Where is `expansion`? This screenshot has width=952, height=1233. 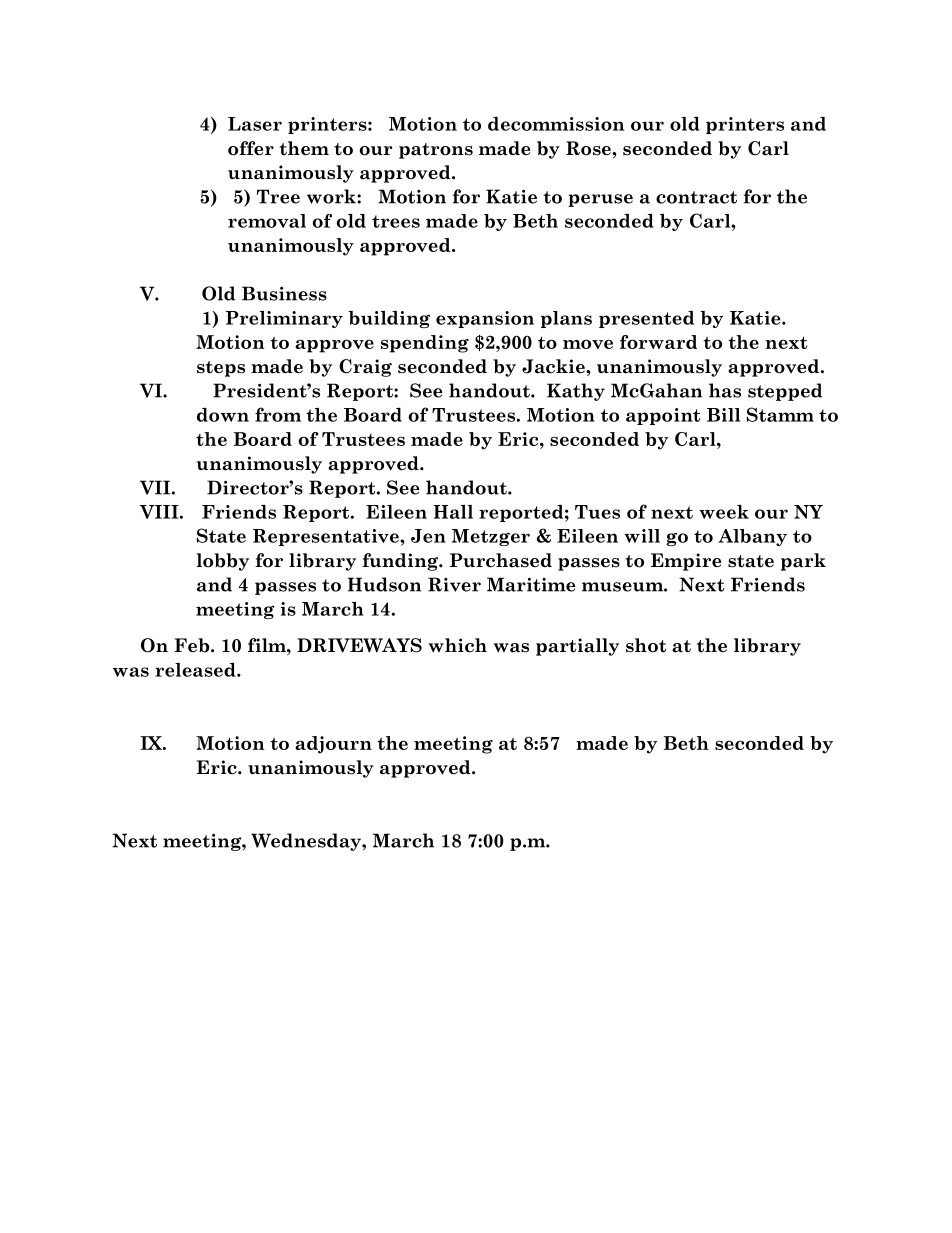 expansion is located at coordinates (485, 319).
